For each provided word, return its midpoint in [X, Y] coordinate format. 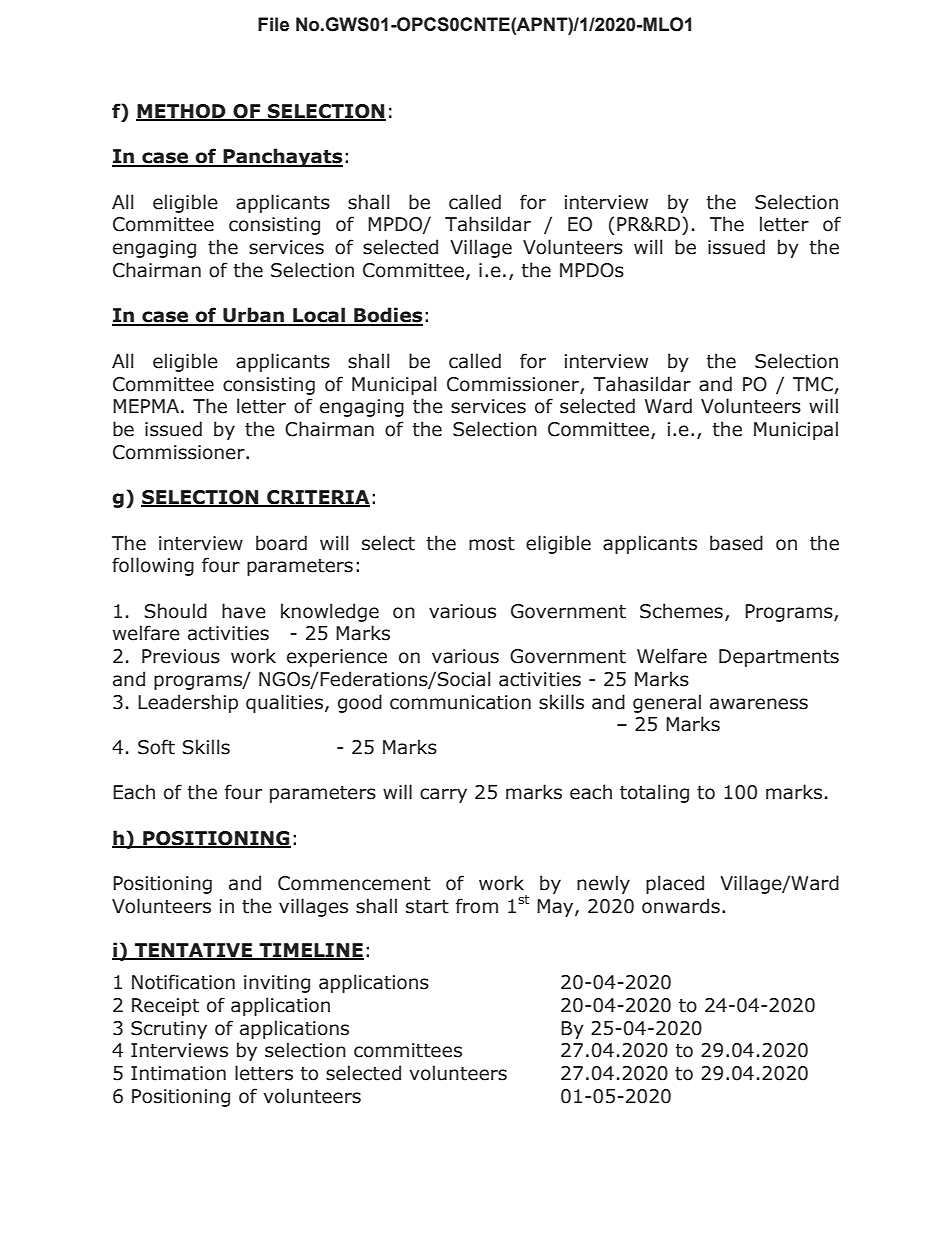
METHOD [182, 112]
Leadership [188, 703]
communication [460, 702]
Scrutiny [169, 1030]
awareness [759, 704]
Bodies [387, 316]
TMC [813, 384]
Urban [253, 316]
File [273, 24]
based [736, 543]
